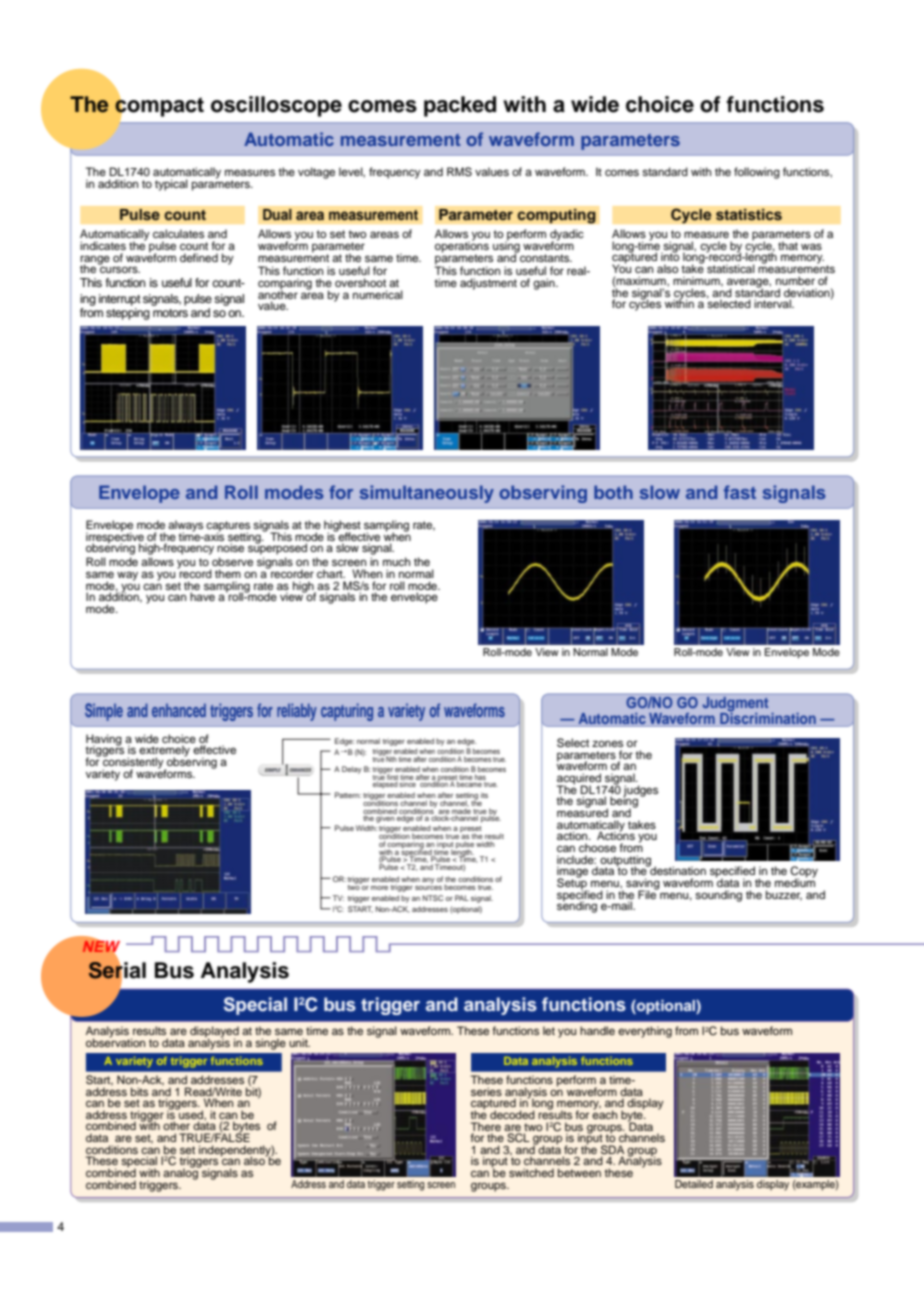  I want to click on always, so click(185, 527).
